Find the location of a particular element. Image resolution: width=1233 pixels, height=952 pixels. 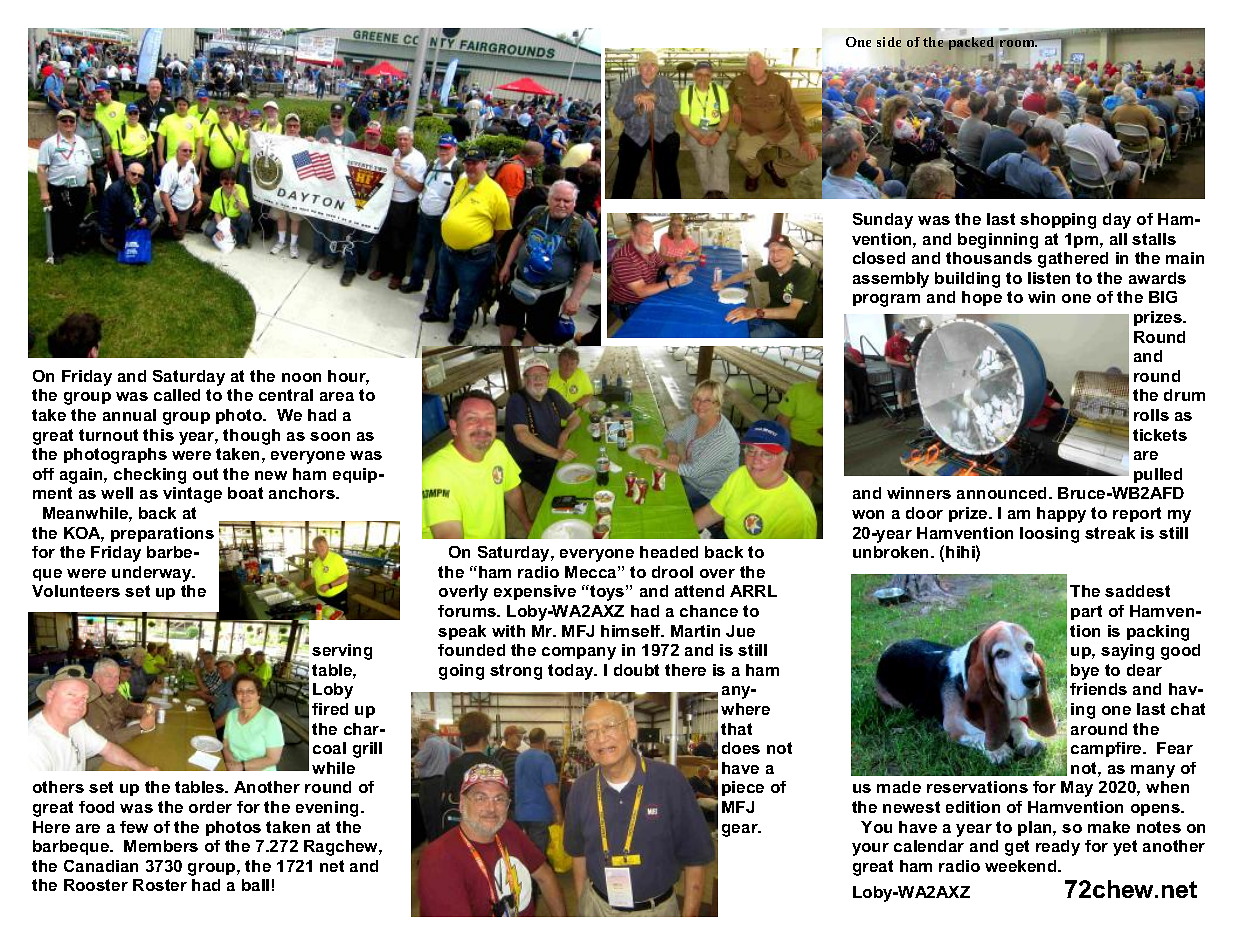

shopping is located at coordinates (1058, 221).
